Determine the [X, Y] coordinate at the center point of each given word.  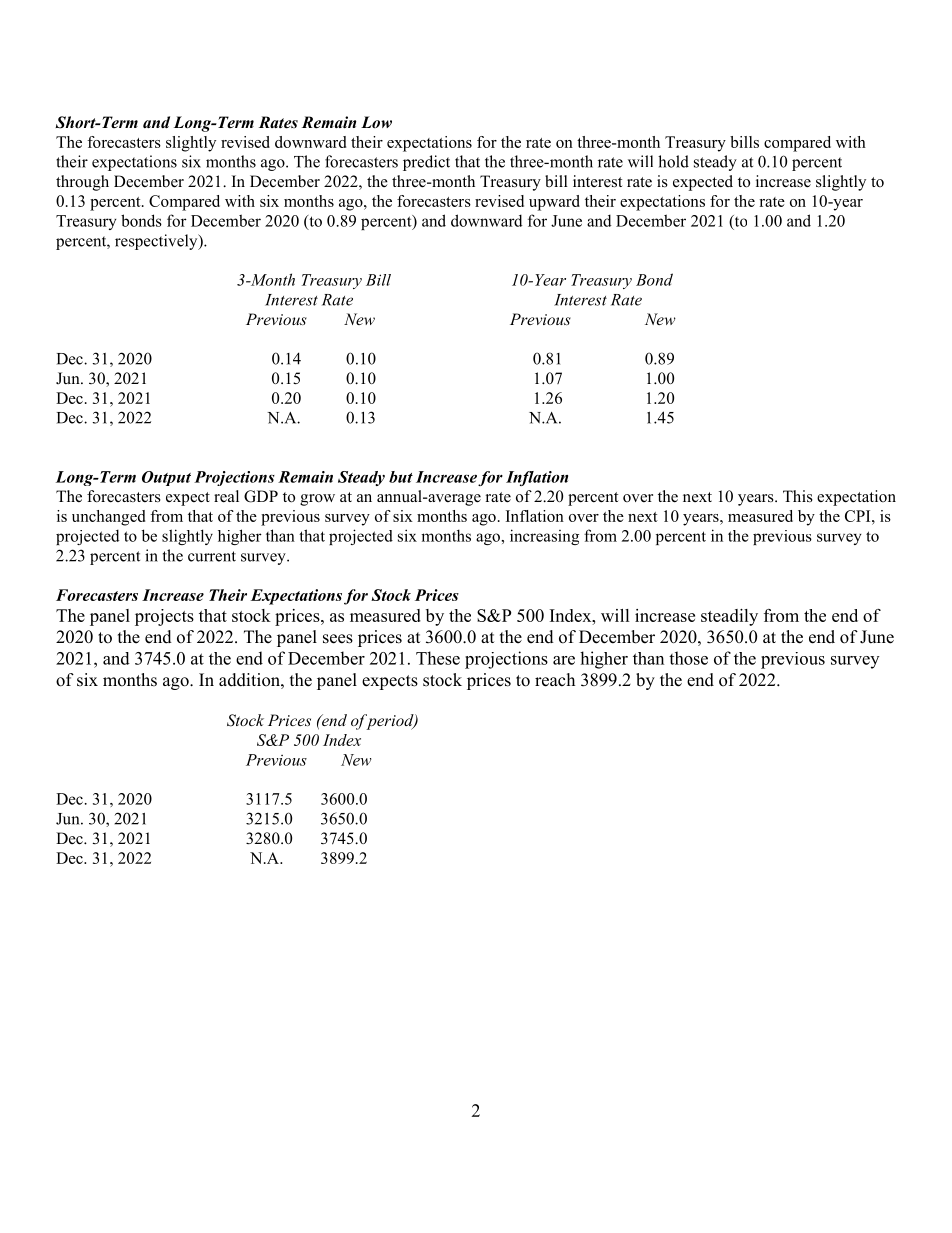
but [401, 477]
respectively [157, 242]
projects [164, 617]
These [438, 658]
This [798, 496]
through [82, 183]
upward [554, 203]
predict [426, 163]
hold [673, 161]
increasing [544, 537]
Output [166, 478]
